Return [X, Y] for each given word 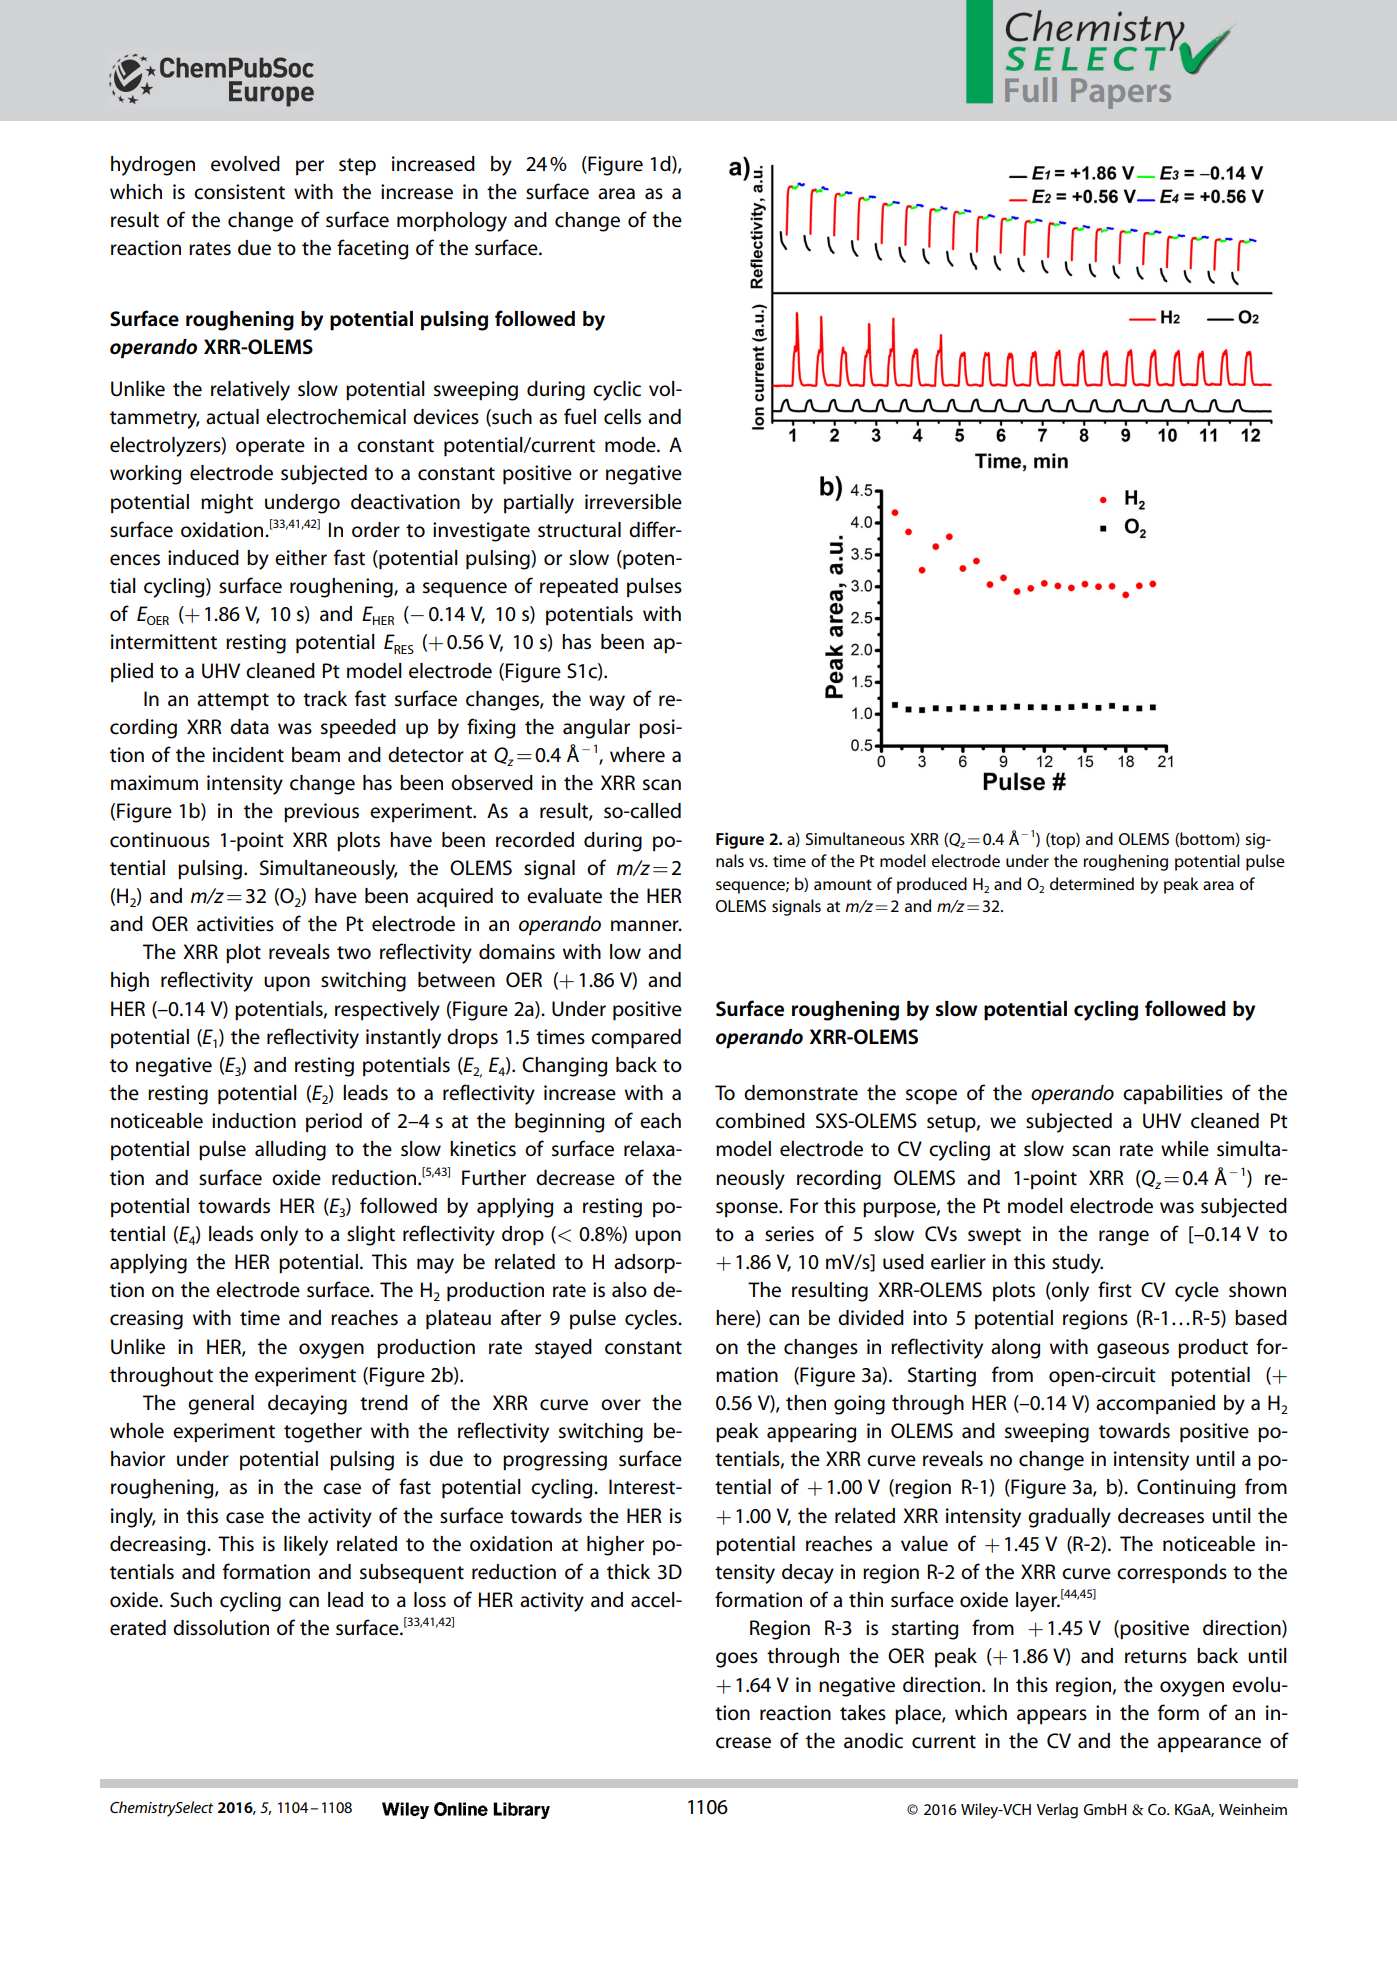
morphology [452, 222]
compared [636, 1039]
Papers [1121, 93]
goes [737, 1660]
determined [1092, 883]
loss [430, 1600]
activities [235, 924]
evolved [245, 164]
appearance [1209, 1745]
